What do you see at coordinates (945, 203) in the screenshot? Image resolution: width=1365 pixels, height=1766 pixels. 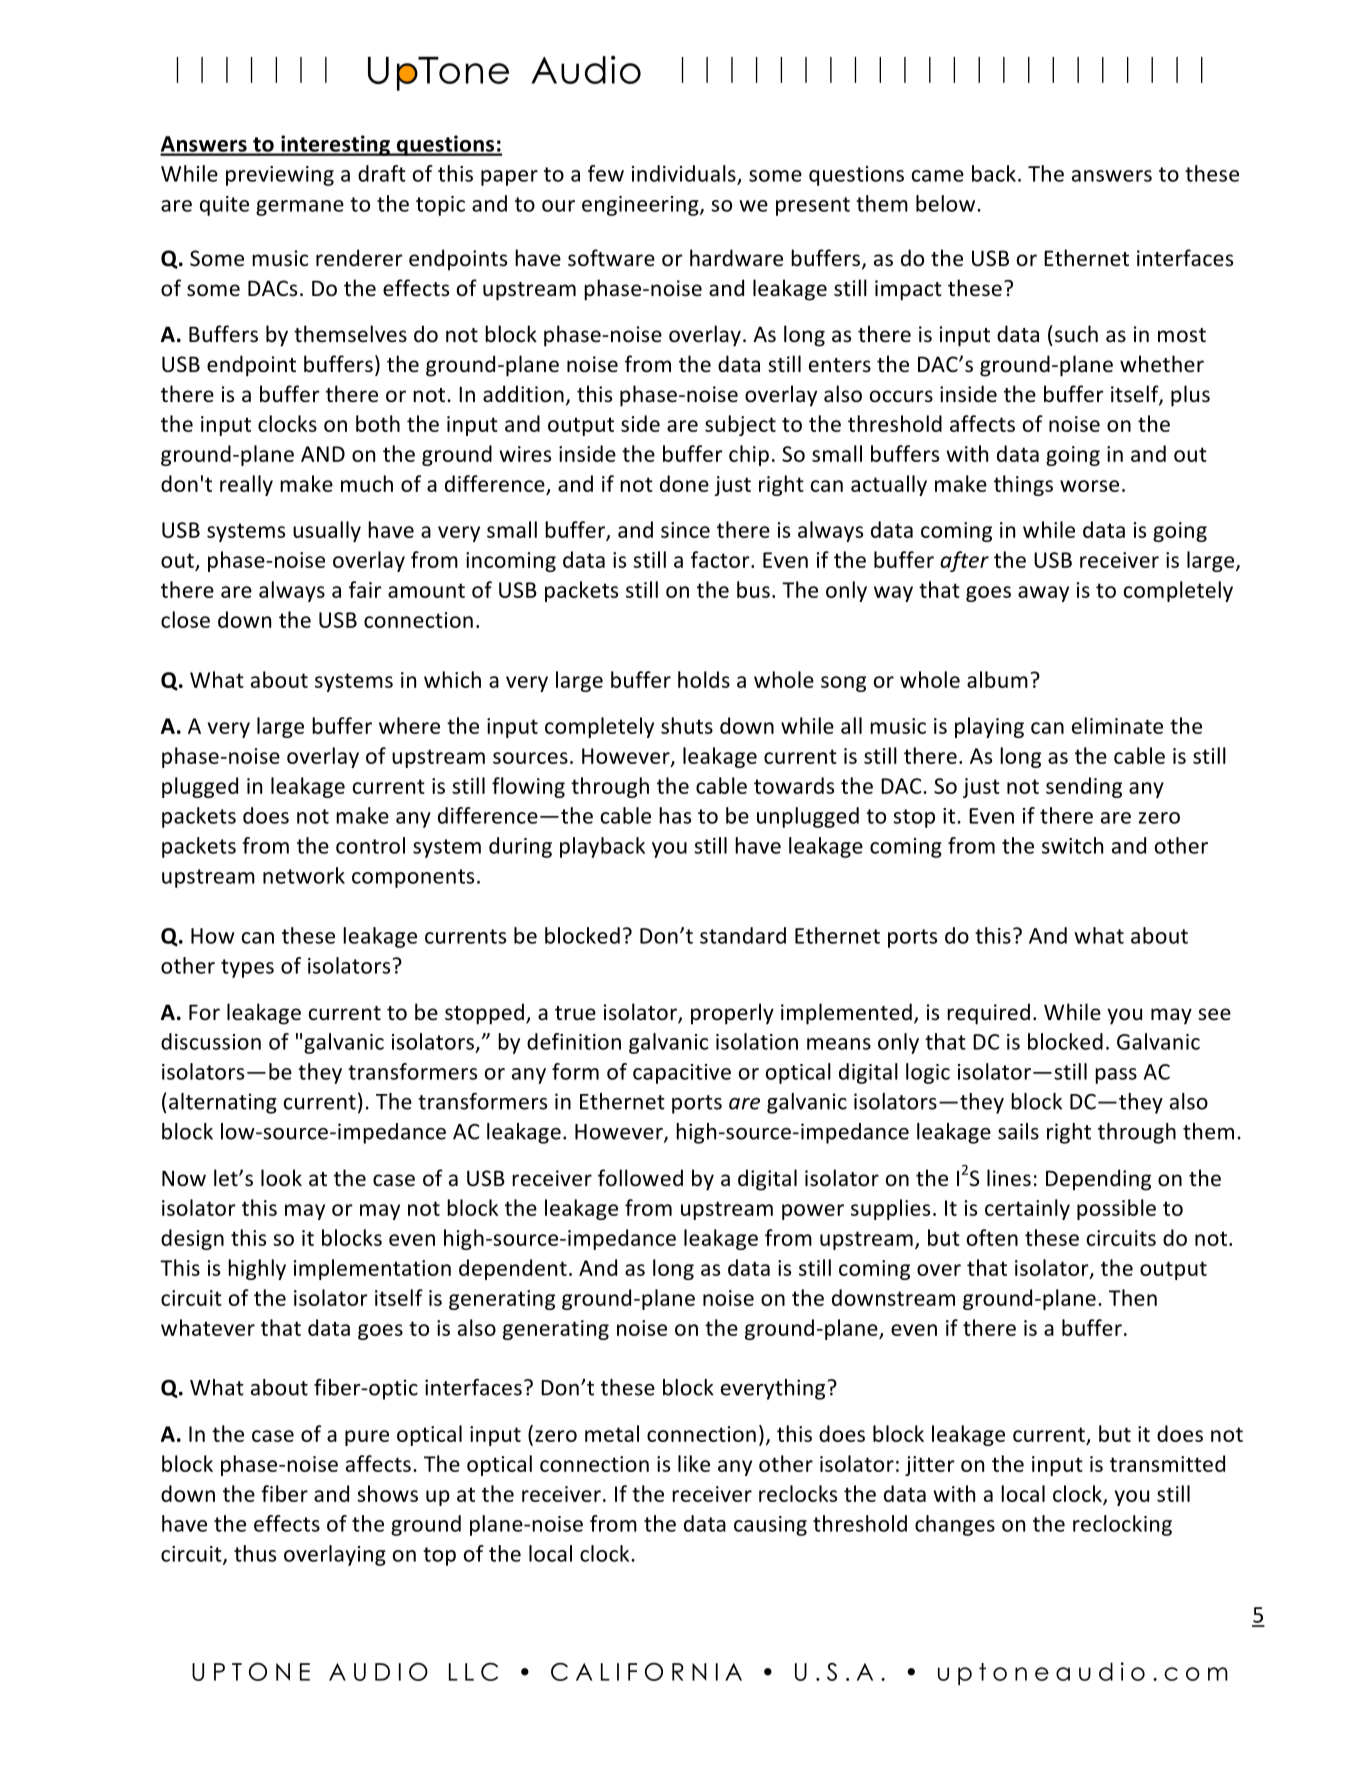 I see `below` at bounding box center [945, 203].
